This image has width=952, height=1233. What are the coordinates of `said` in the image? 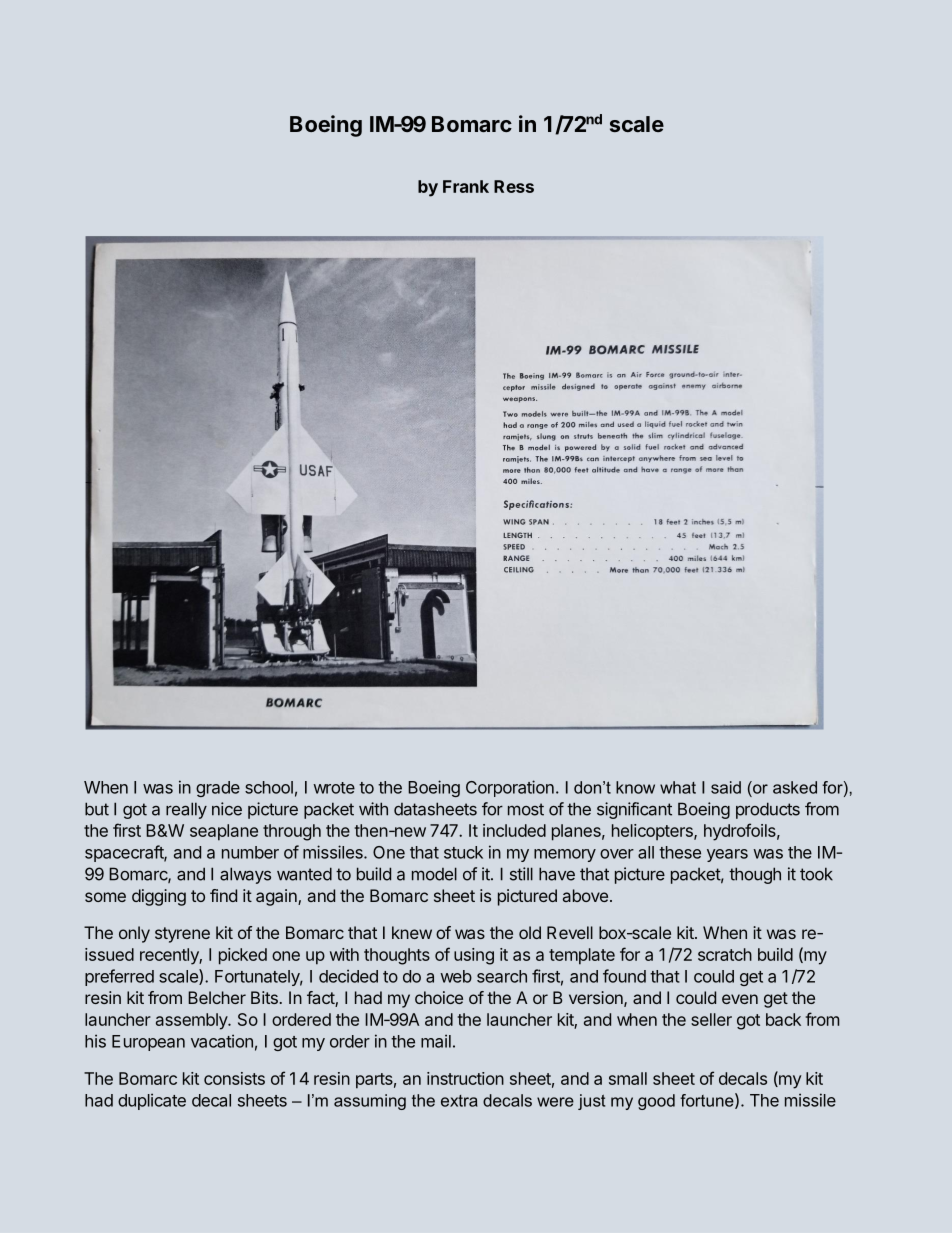 It's located at (726, 787).
